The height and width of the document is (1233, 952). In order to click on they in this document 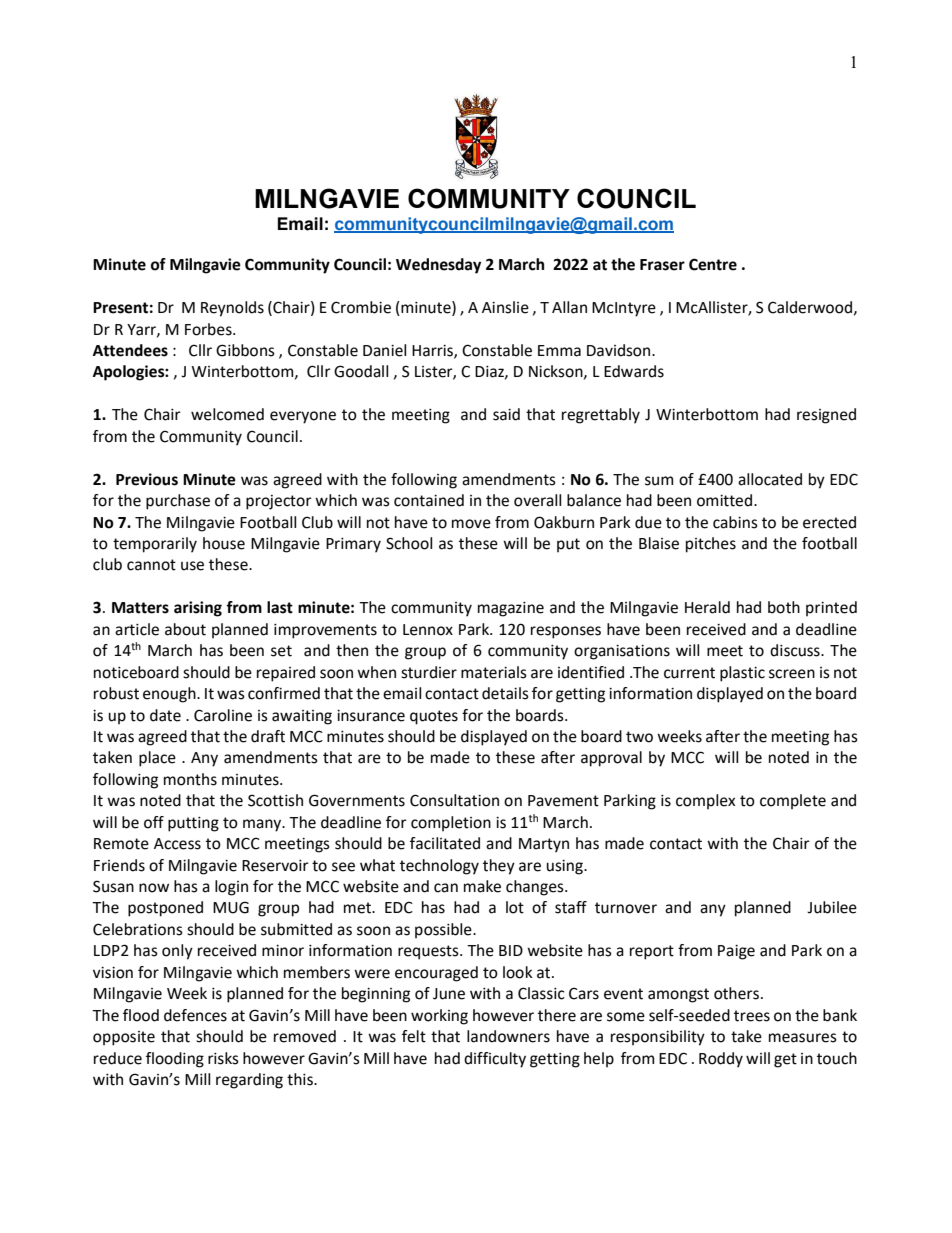, I will do `click(499, 867)`.
